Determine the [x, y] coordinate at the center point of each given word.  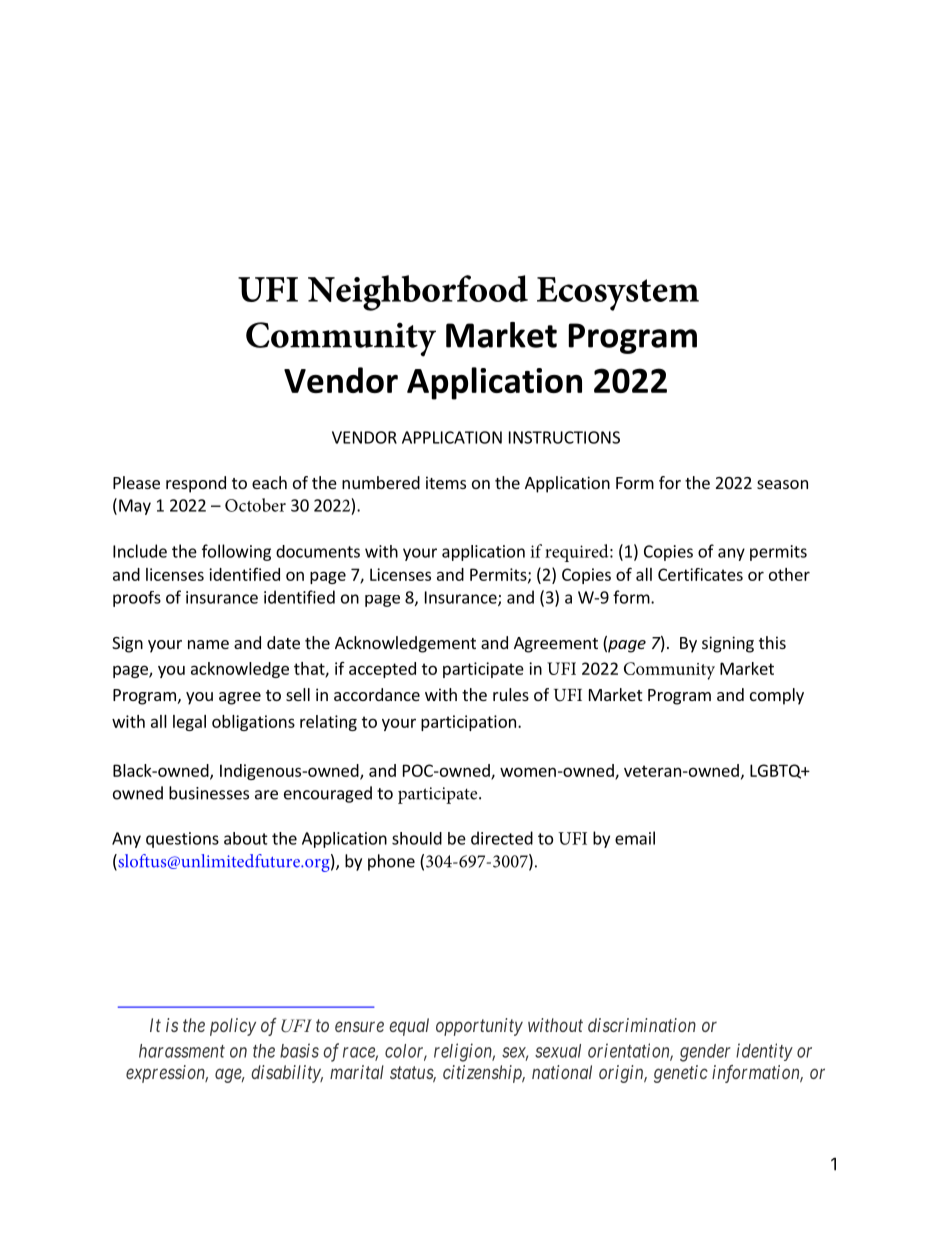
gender [705, 1053]
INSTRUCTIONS [564, 437]
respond [196, 484]
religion [464, 1052]
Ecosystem [618, 294]
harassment [182, 1051]
